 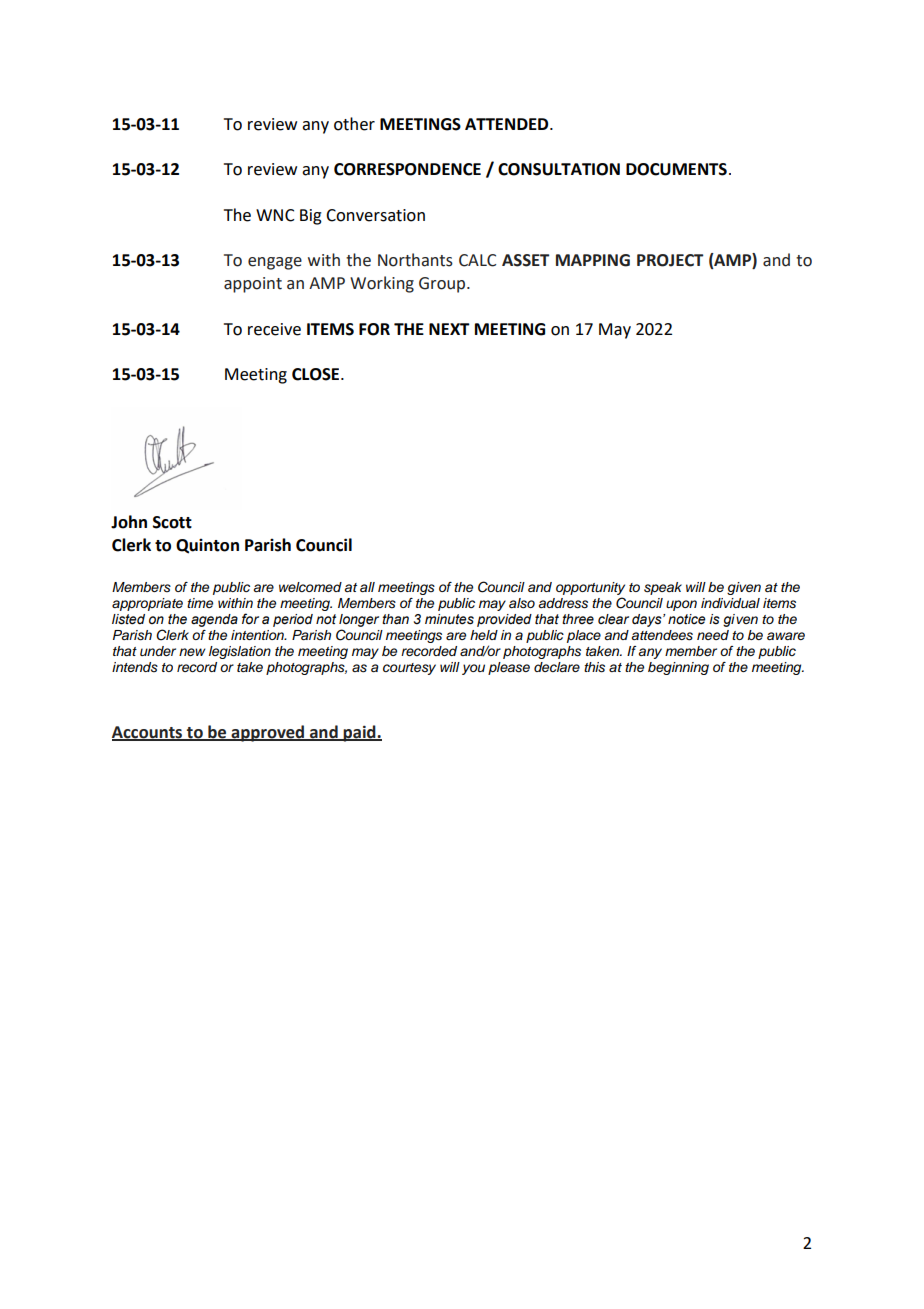 I want to click on CLOSE, so click(x=317, y=374).
